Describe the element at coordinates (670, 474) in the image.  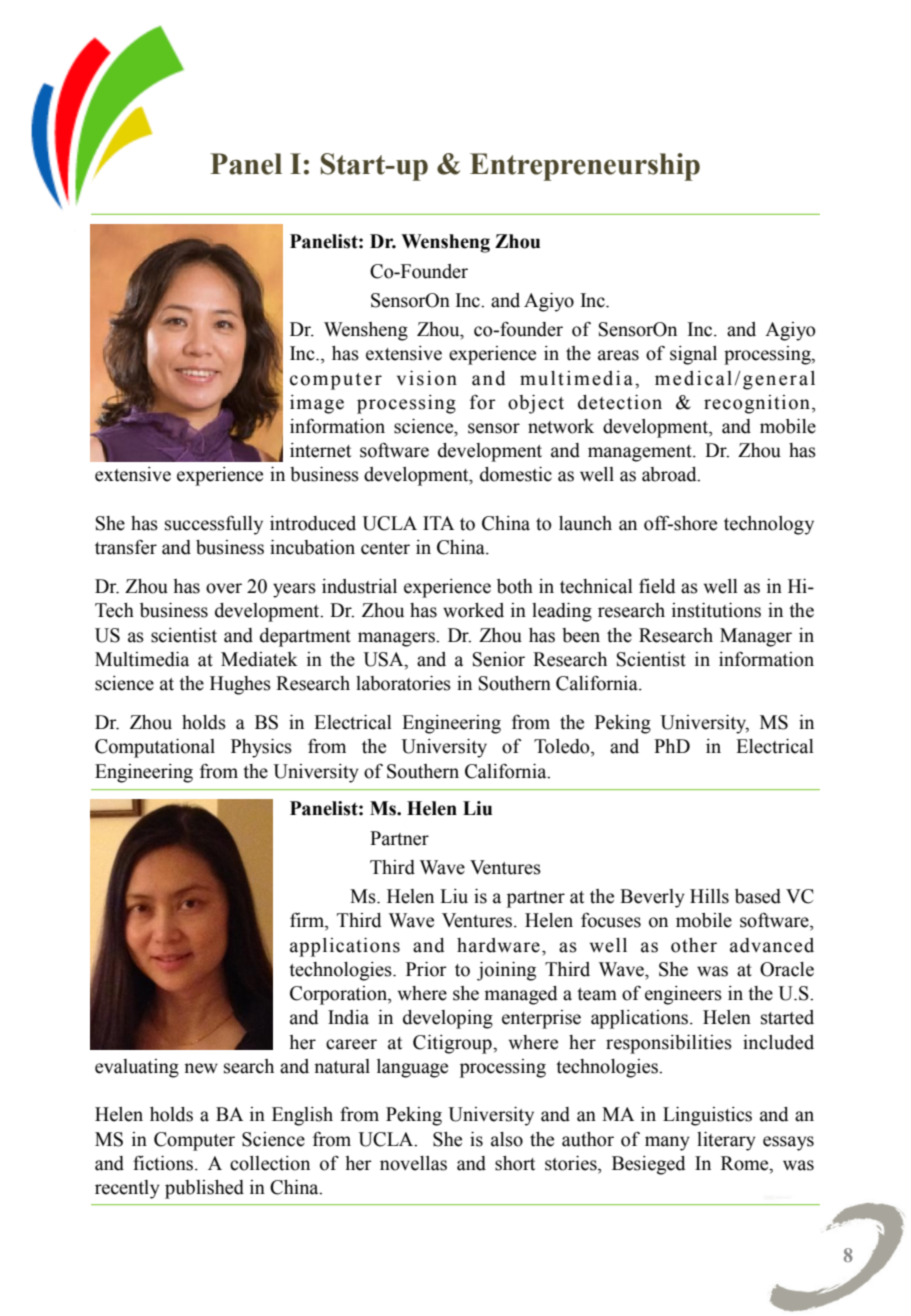
I see `abroad` at that location.
